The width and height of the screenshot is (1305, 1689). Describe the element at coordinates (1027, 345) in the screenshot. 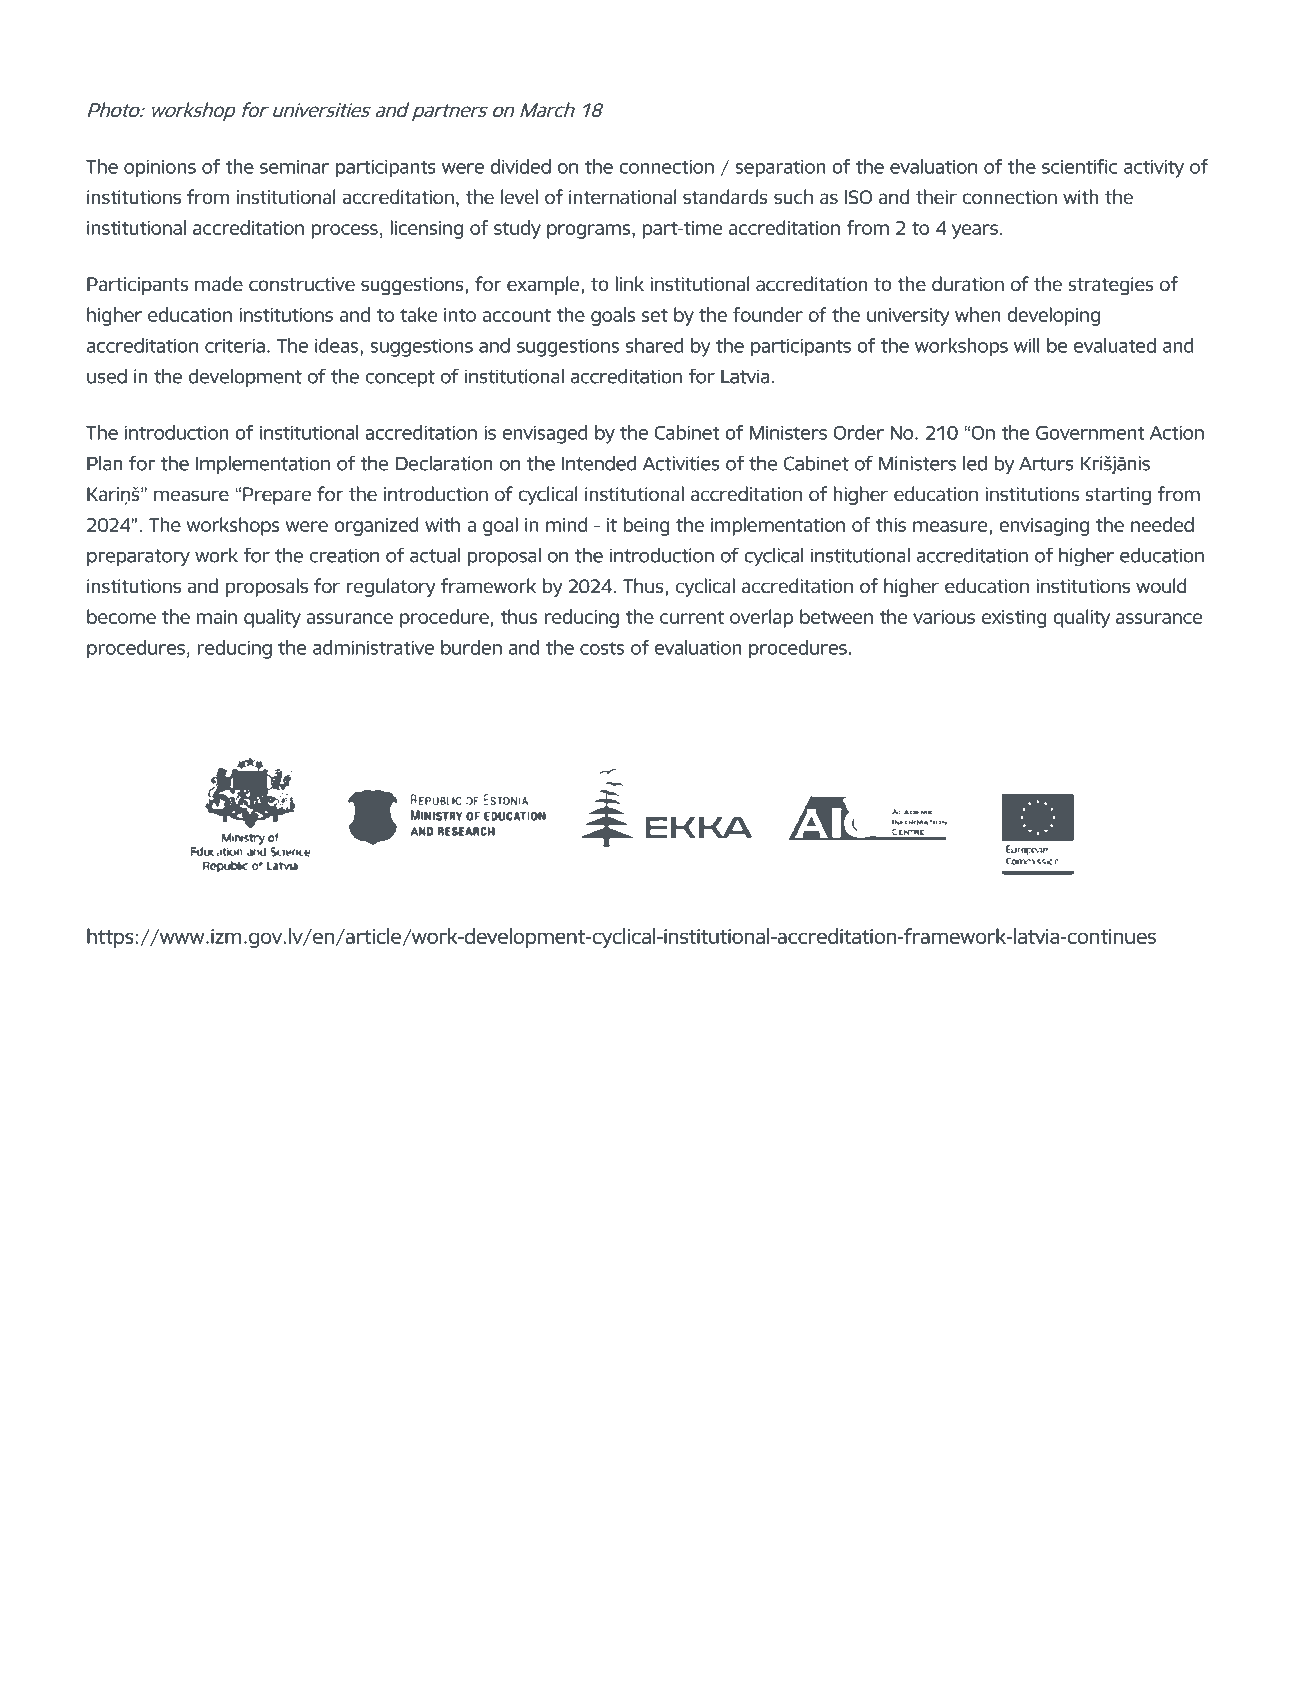

I see `will` at that location.
